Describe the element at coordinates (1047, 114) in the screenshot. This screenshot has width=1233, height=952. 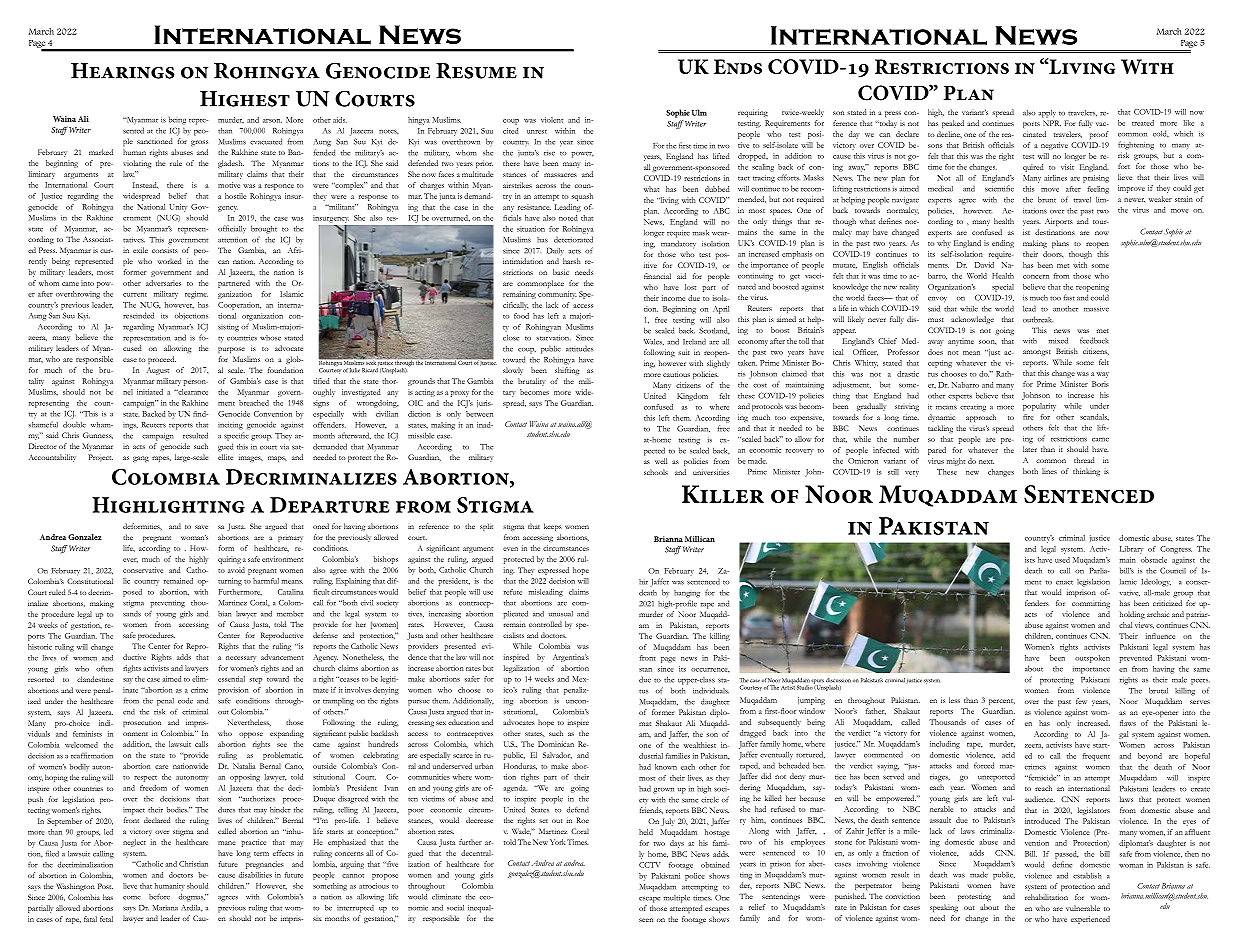
I see `apply` at that location.
